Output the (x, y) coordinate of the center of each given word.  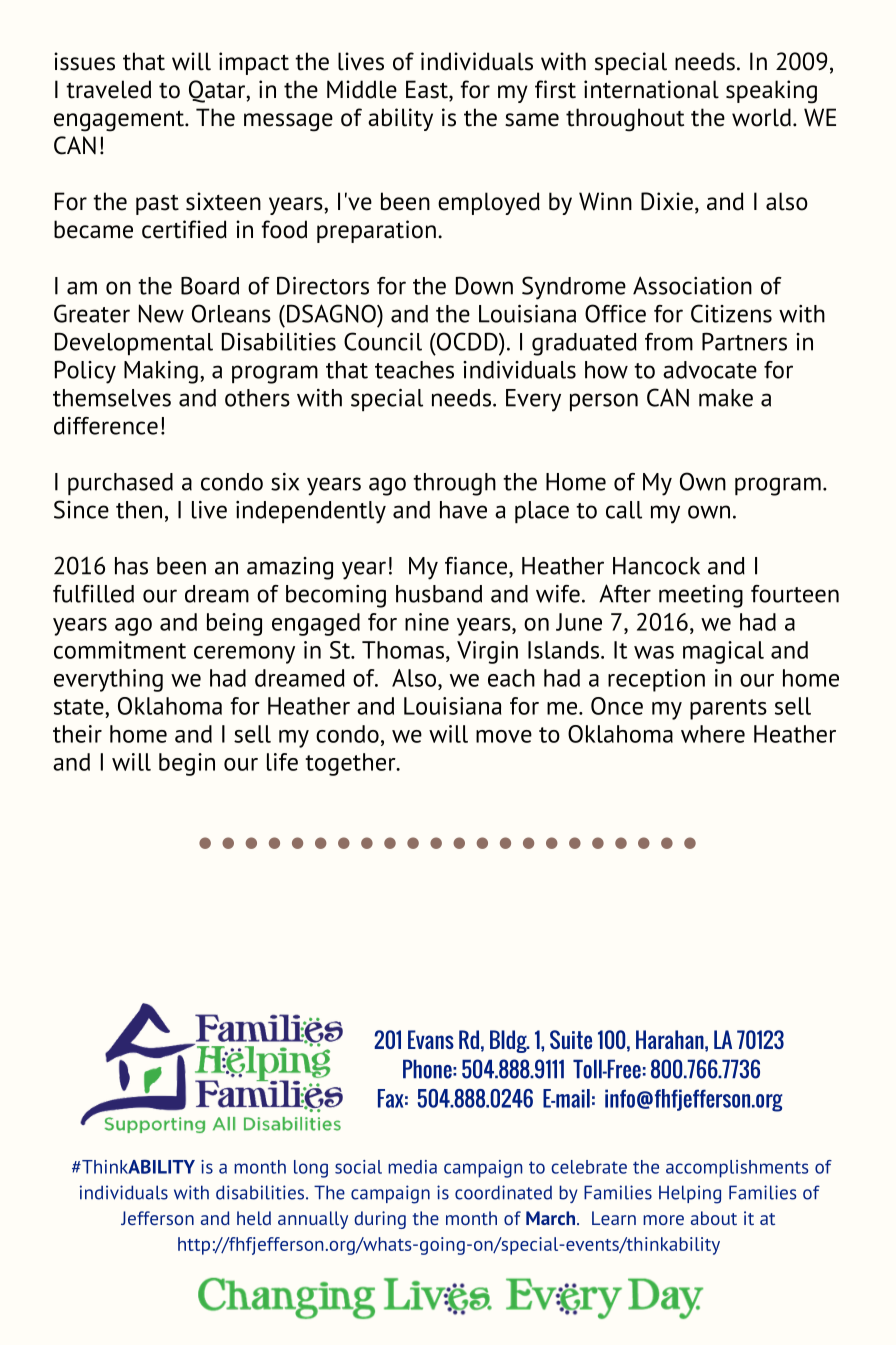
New (161, 313)
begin (187, 764)
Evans (431, 1039)
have (463, 510)
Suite (571, 1039)
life (282, 762)
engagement (120, 121)
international (651, 89)
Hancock (656, 566)
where (713, 734)
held (254, 1218)
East (428, 90)
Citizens (731, 313)
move (504, 736)
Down (484, 285)
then (139, 510)
